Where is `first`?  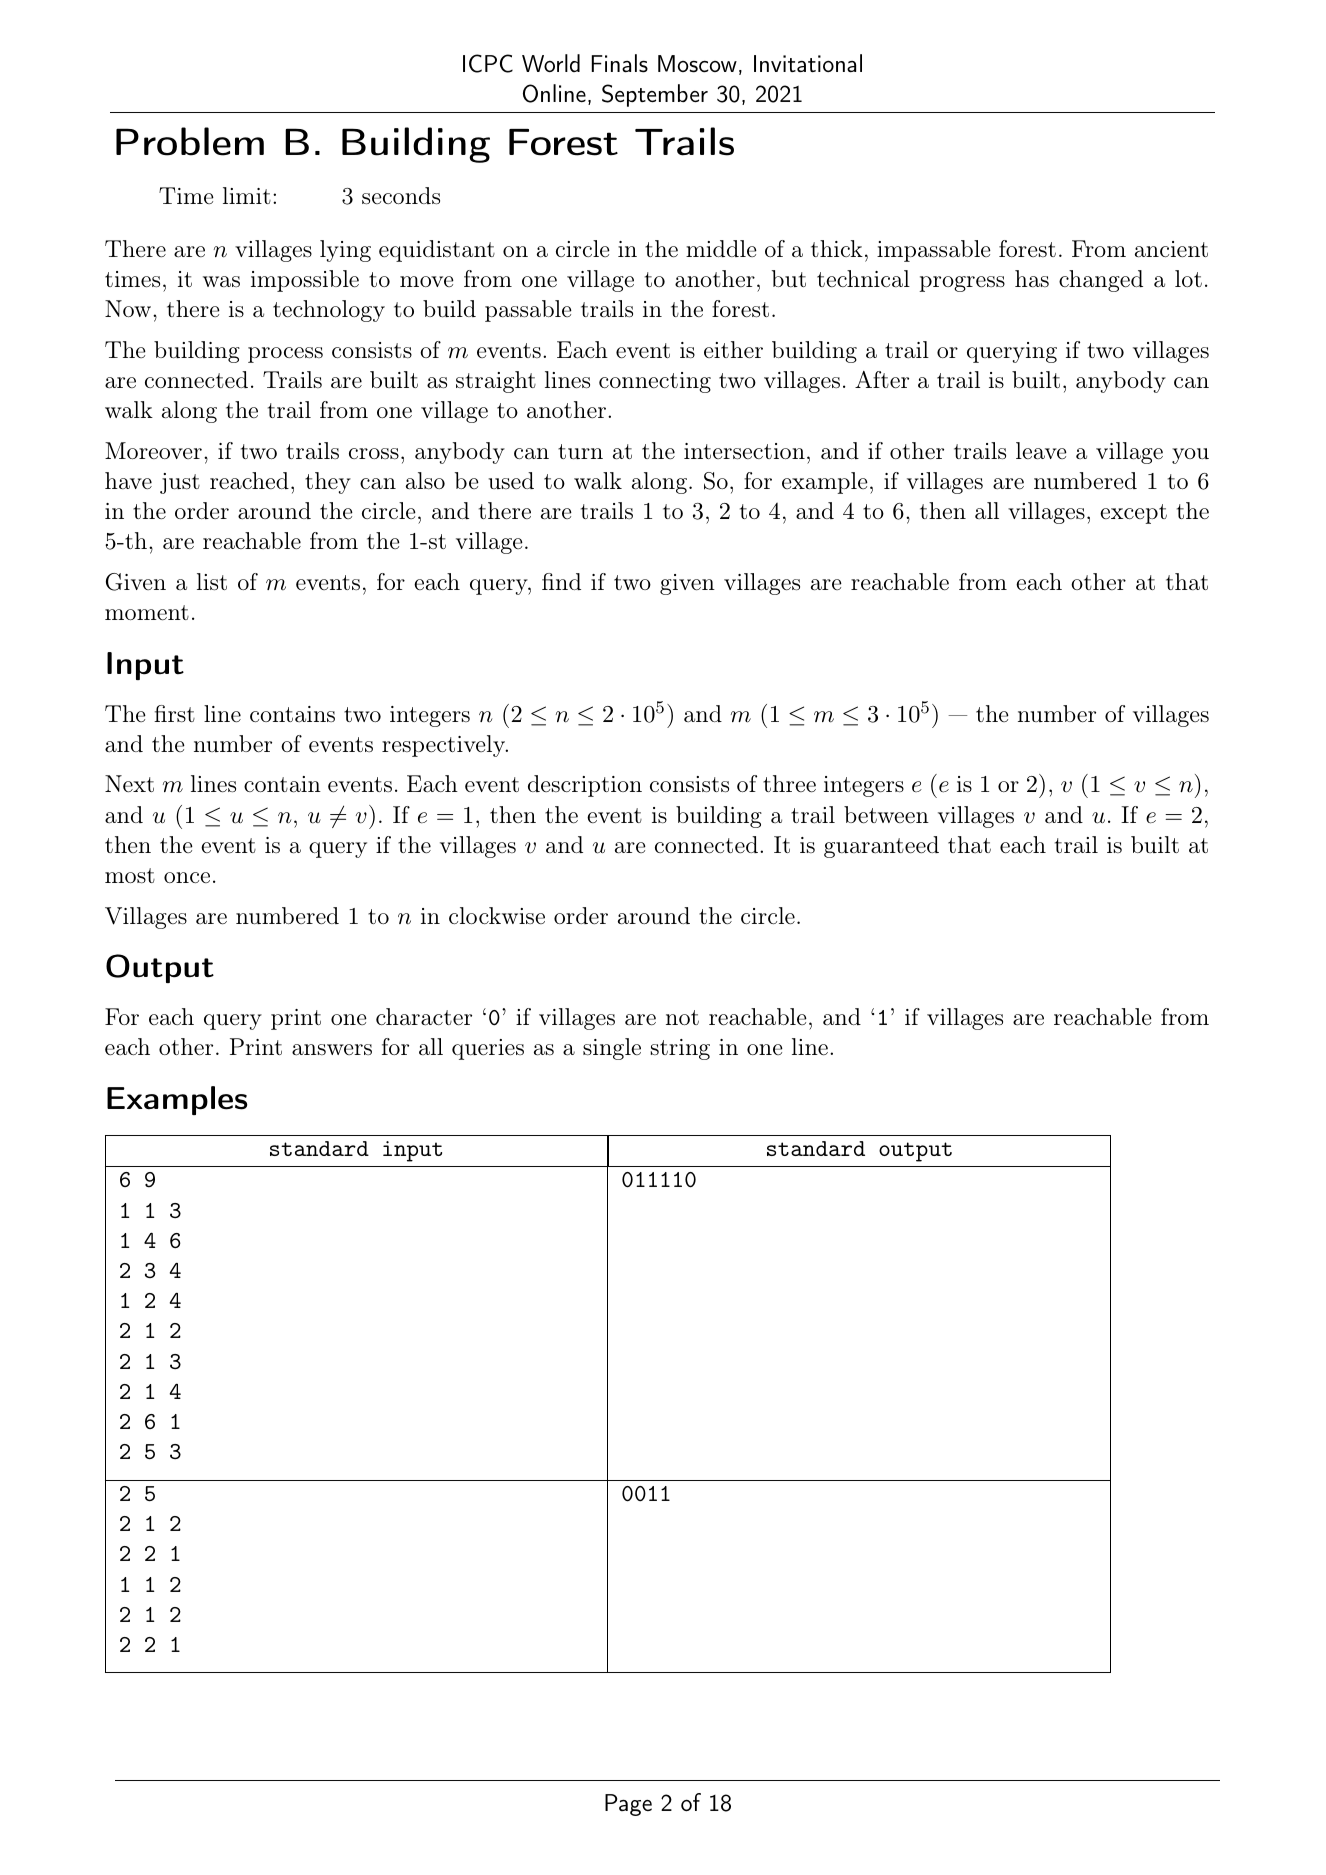
first is located at coordinates (174, 713).
